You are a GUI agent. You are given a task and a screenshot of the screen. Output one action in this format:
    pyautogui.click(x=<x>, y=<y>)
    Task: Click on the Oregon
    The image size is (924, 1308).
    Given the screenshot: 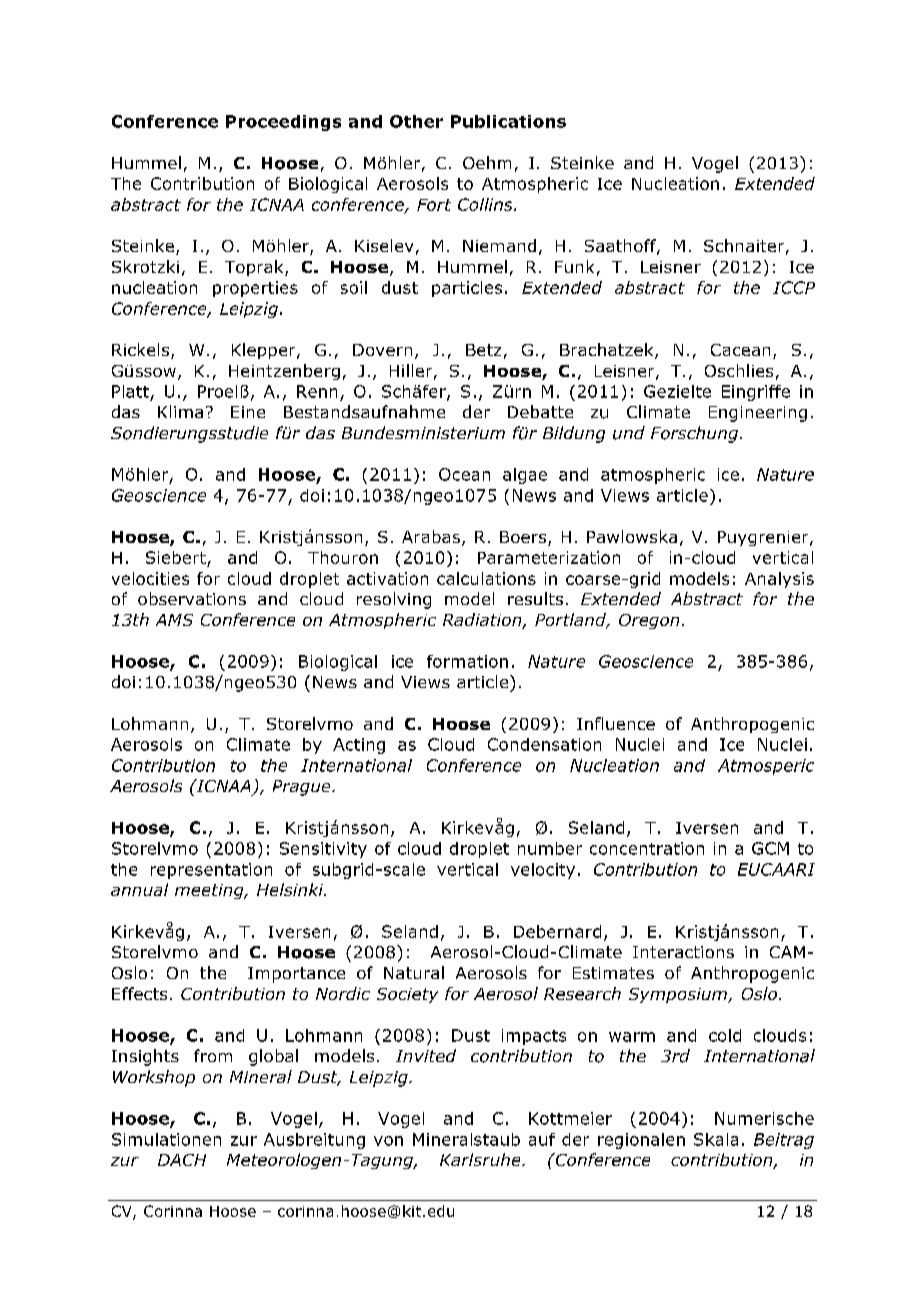 What is the action you would take?
    pyautogui.click(x=649, y=621)
